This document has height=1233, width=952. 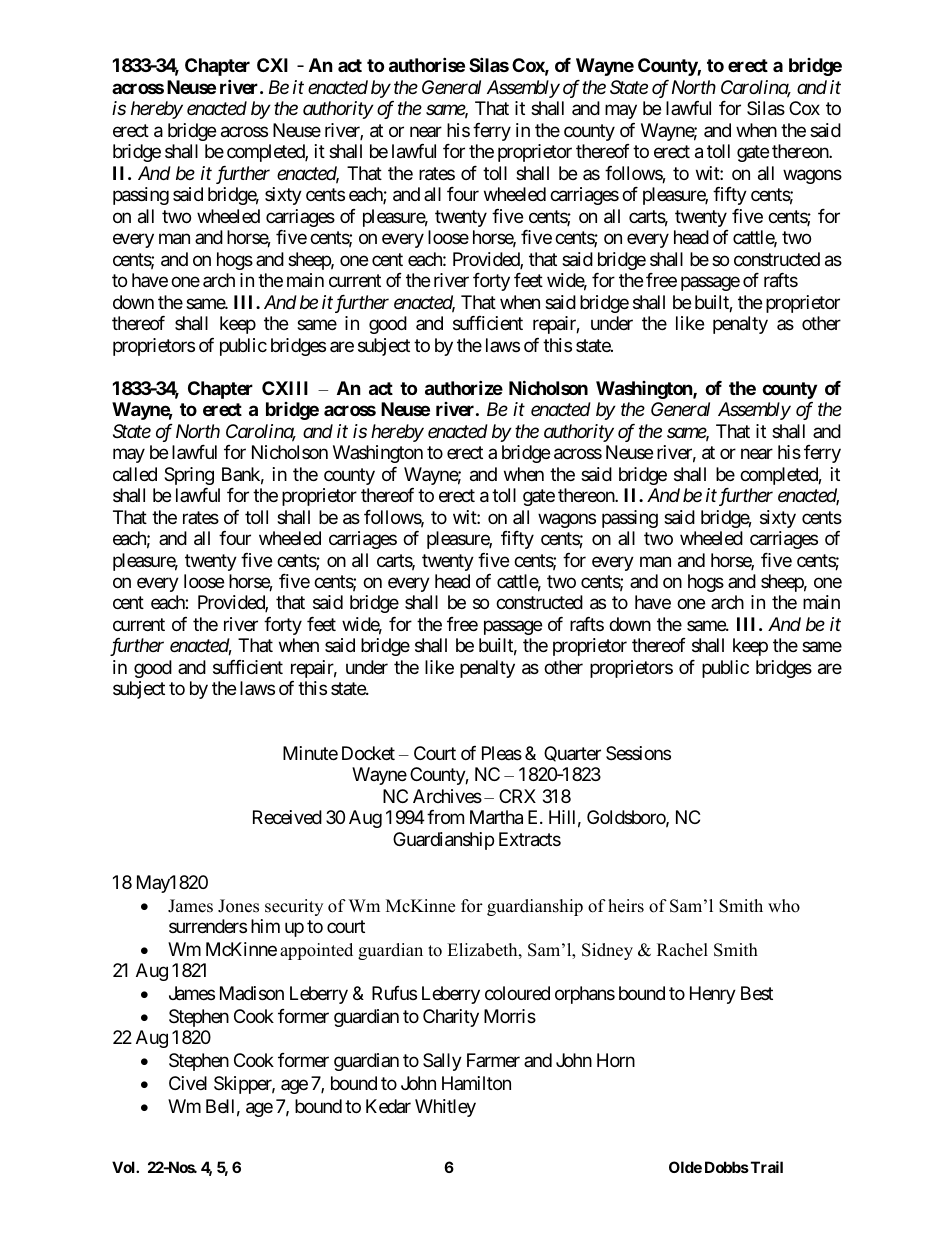 I want to click on called, so click(x=135, y=474).
